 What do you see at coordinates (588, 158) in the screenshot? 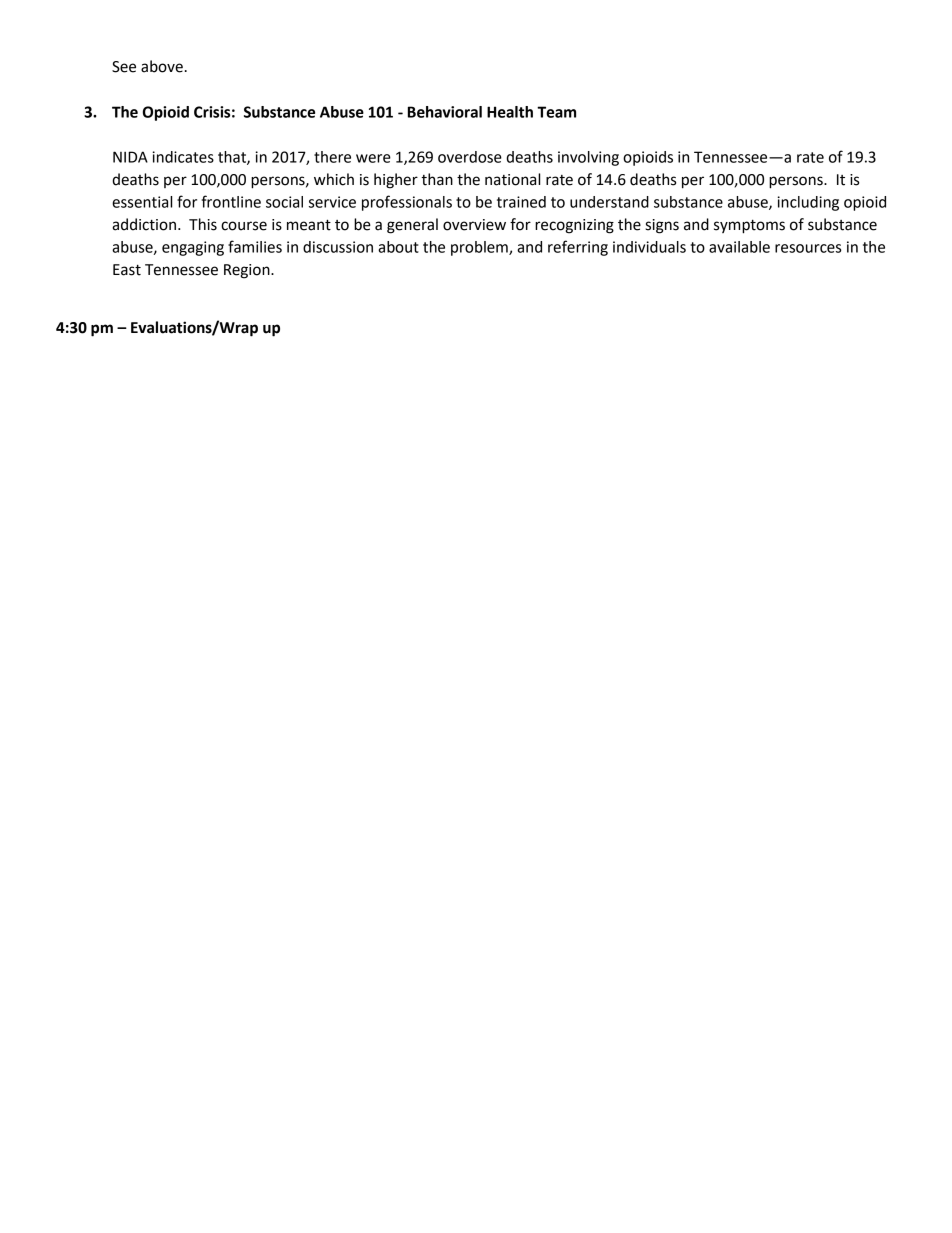
I see `involving` at bounding box center [588, 158].
